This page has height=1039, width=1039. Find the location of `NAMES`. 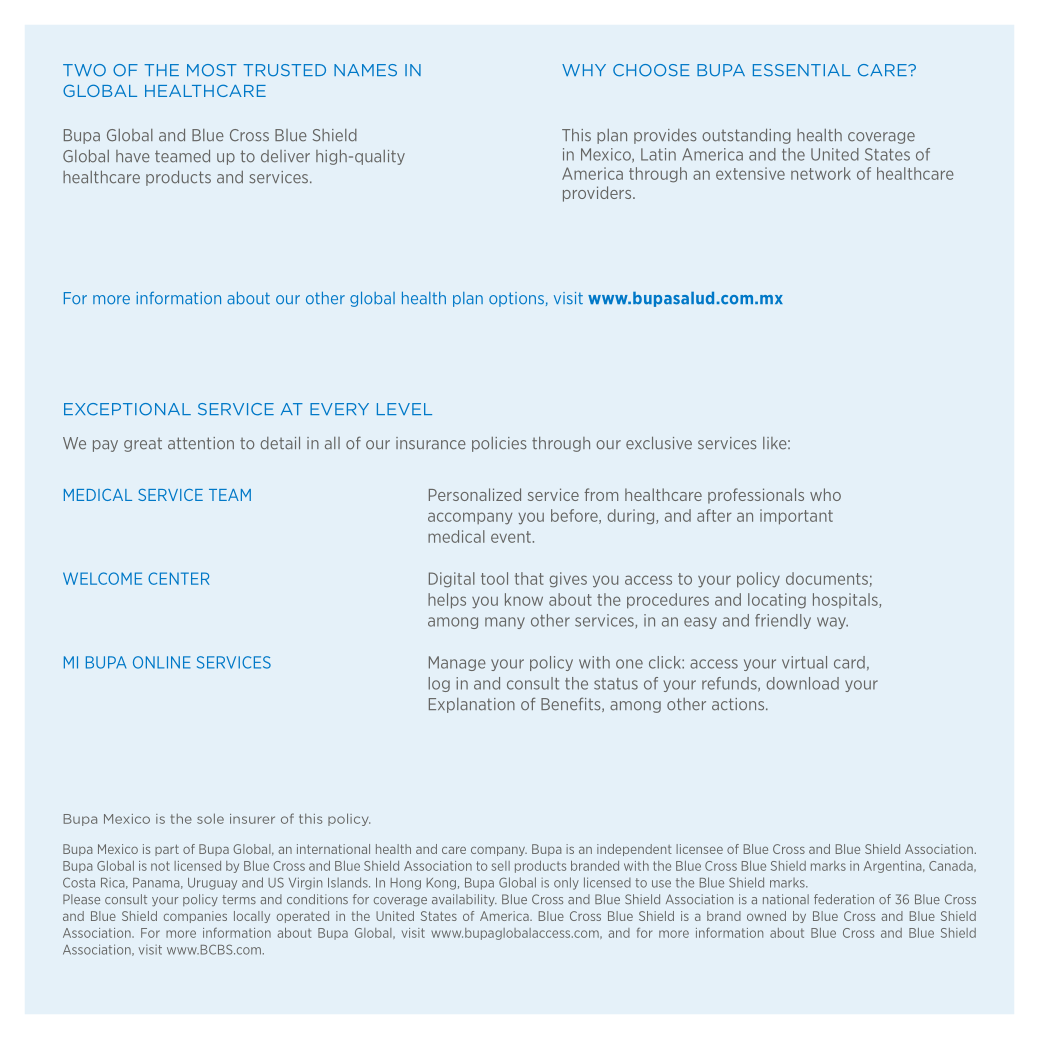

NAMES is located at coordinates (365, 70).
